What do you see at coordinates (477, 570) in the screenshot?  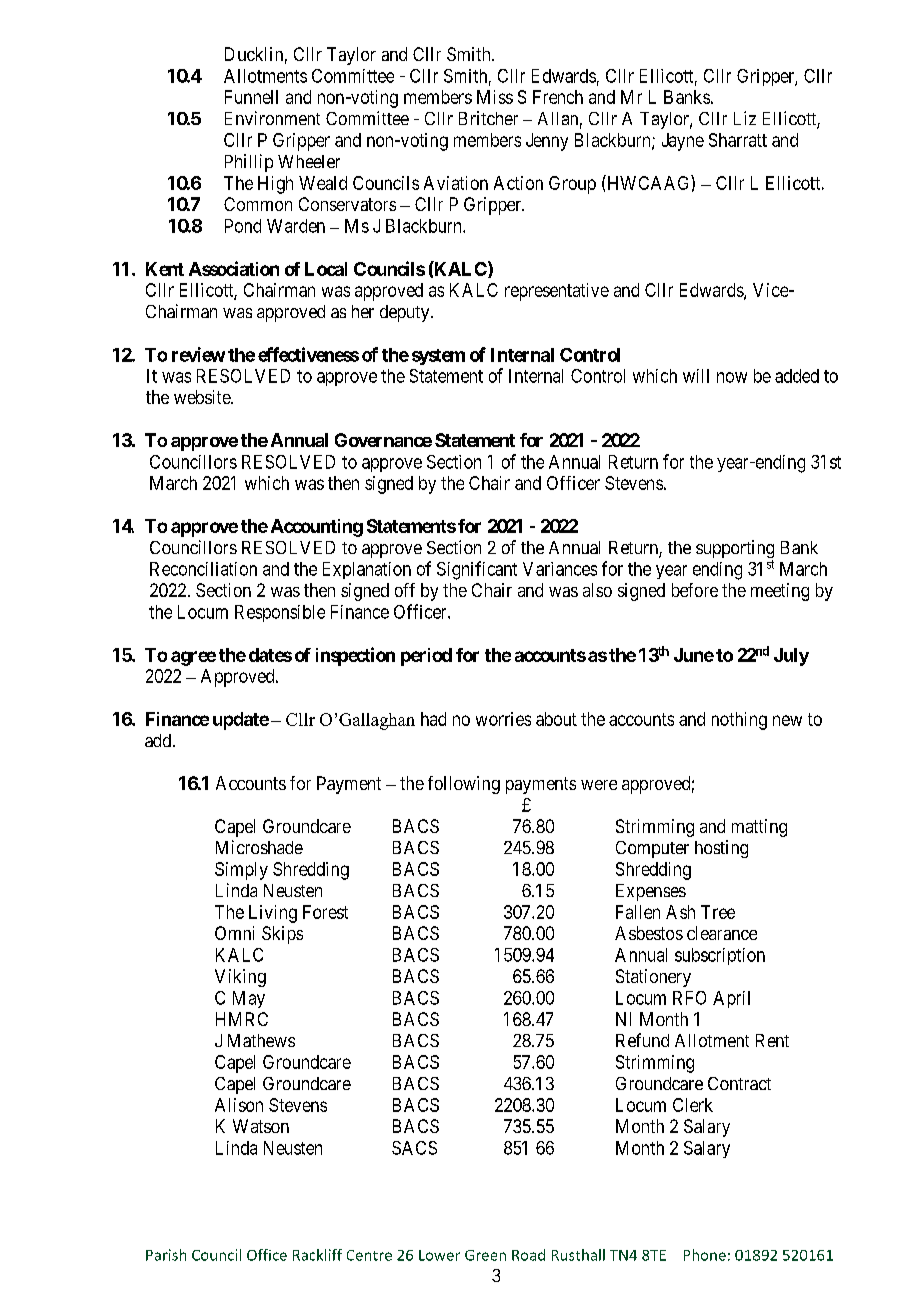 I see `Significant` at bounding box center [477, 570].
